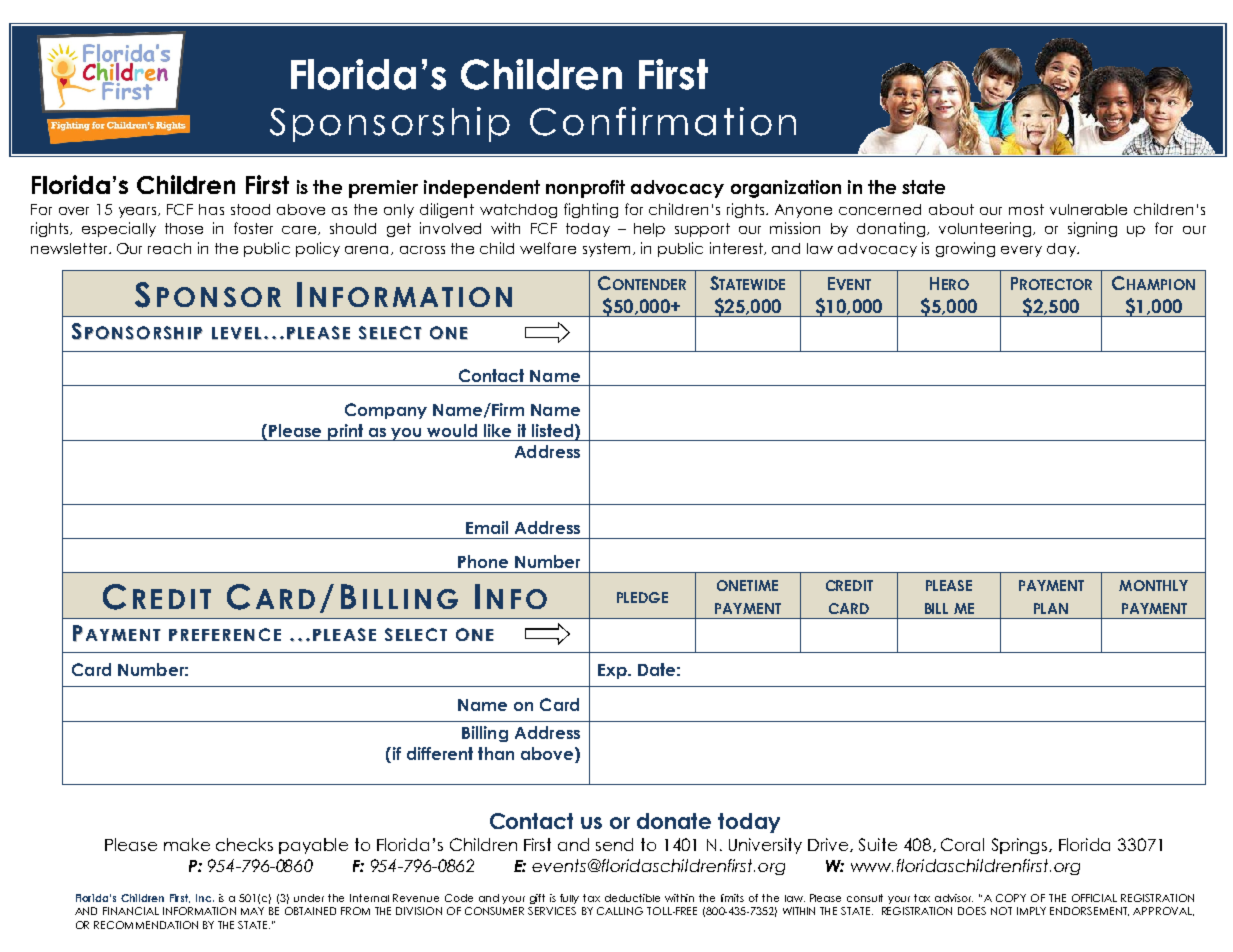  I want to click on every, so click(1021, 251).
